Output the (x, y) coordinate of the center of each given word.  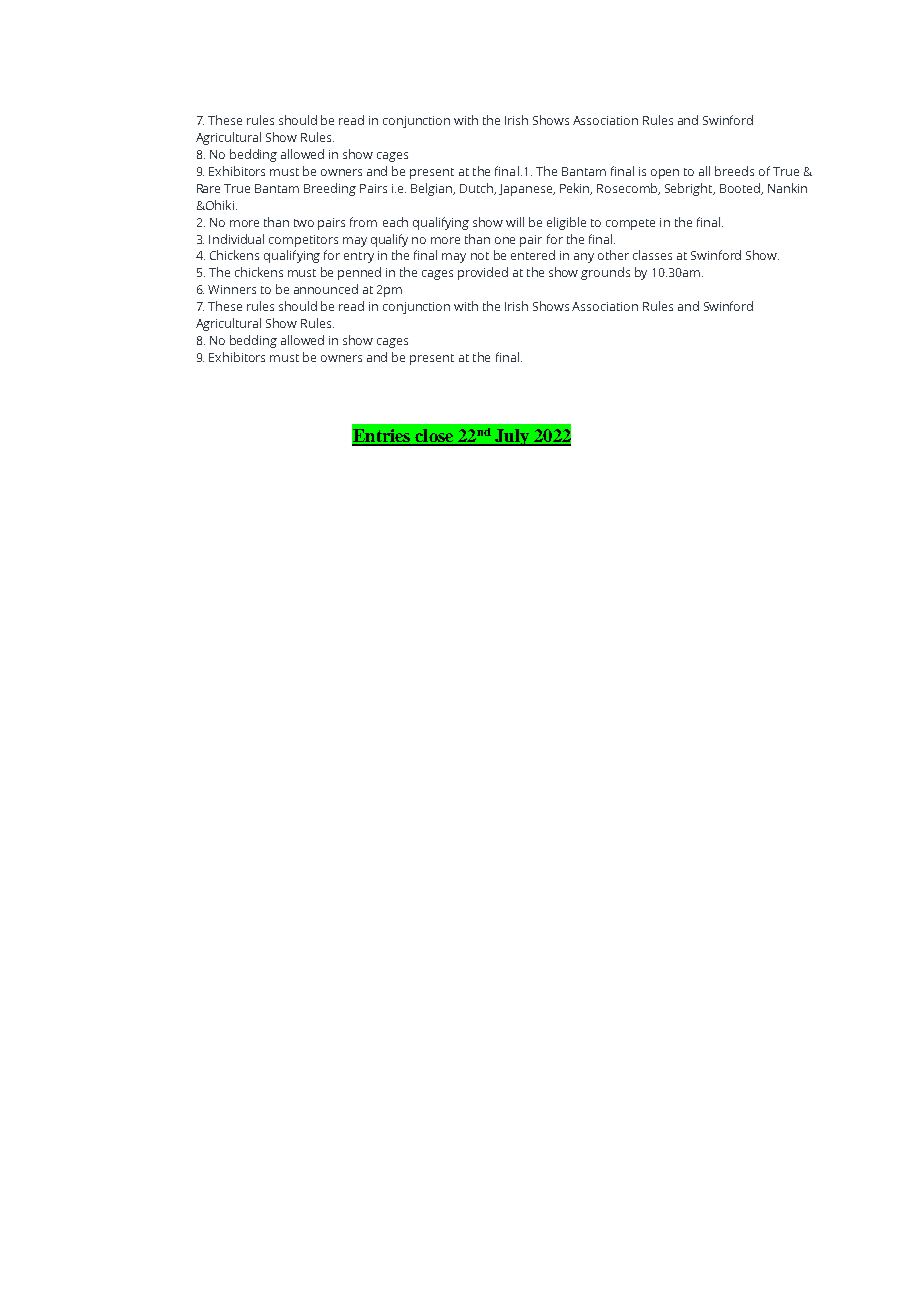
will (515, 222)
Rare (208, 188)
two (304, 223)
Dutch (478, 189)
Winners (232, 289)
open (665, 174)
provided (483, 273)
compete (630, 224)
